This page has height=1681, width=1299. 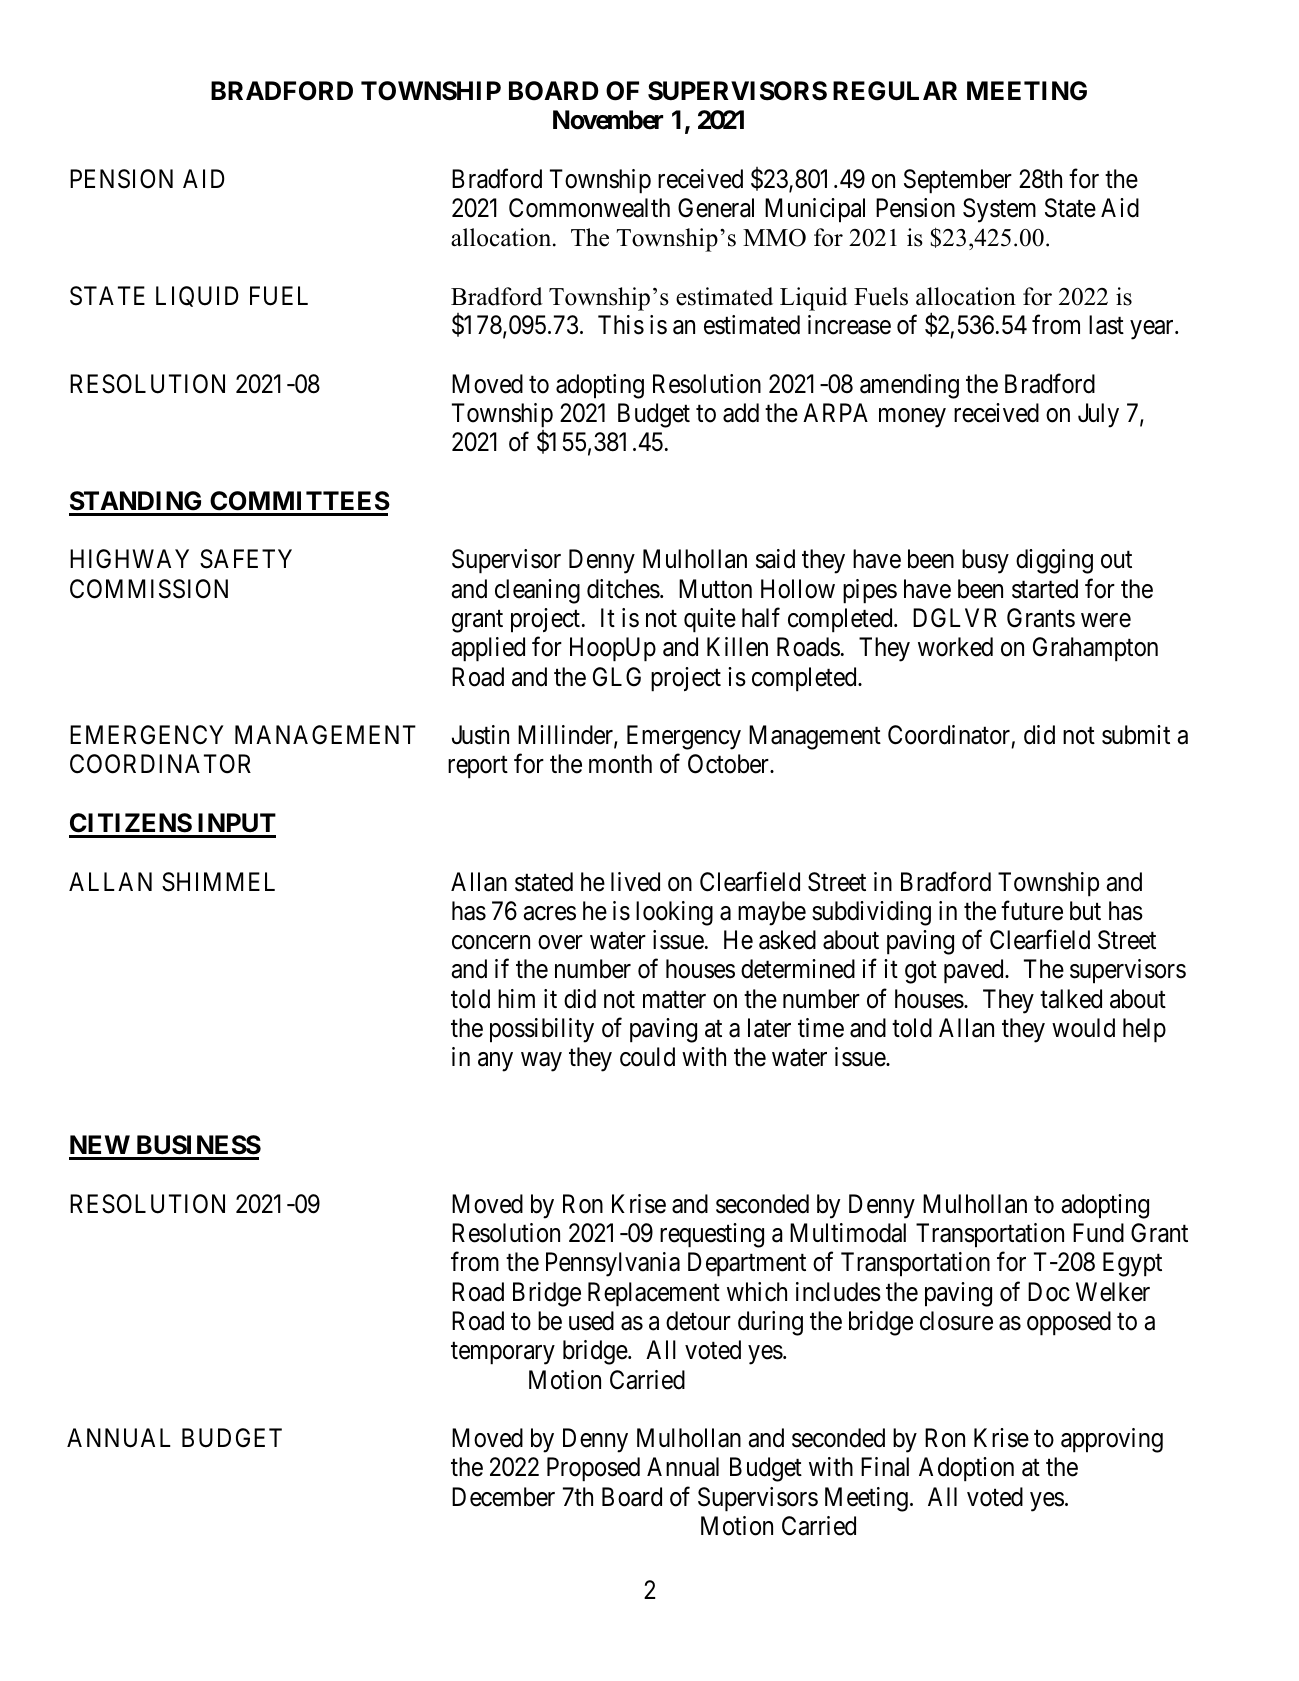 I want to click on September, so click(x=958, y=181).
